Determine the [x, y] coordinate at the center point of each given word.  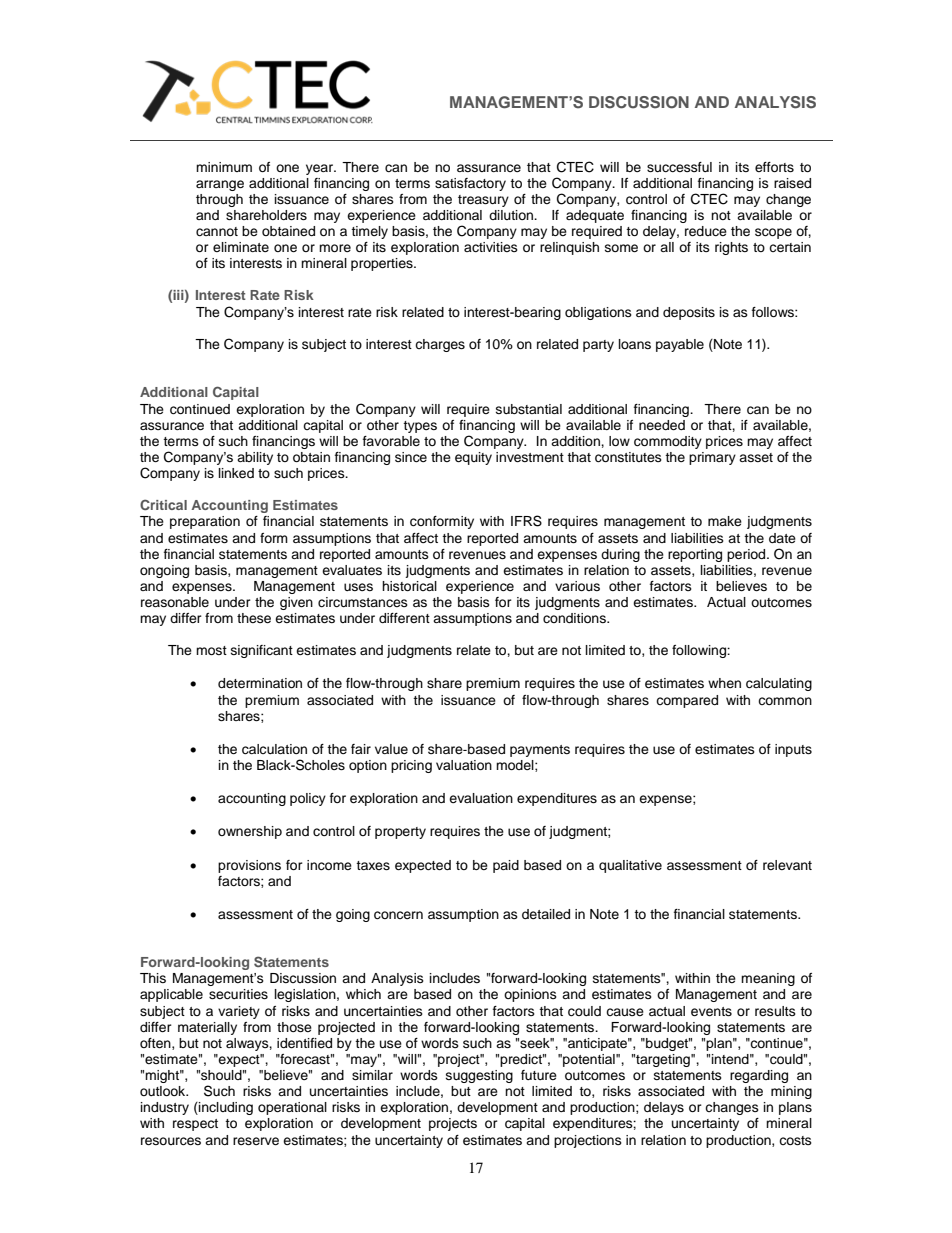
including [225, 1108]
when [724, 683]
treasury [483, 201]
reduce [706, 231]
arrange [220, 185]
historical [409, 586]
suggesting [479, 1076]
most [211, 650]
